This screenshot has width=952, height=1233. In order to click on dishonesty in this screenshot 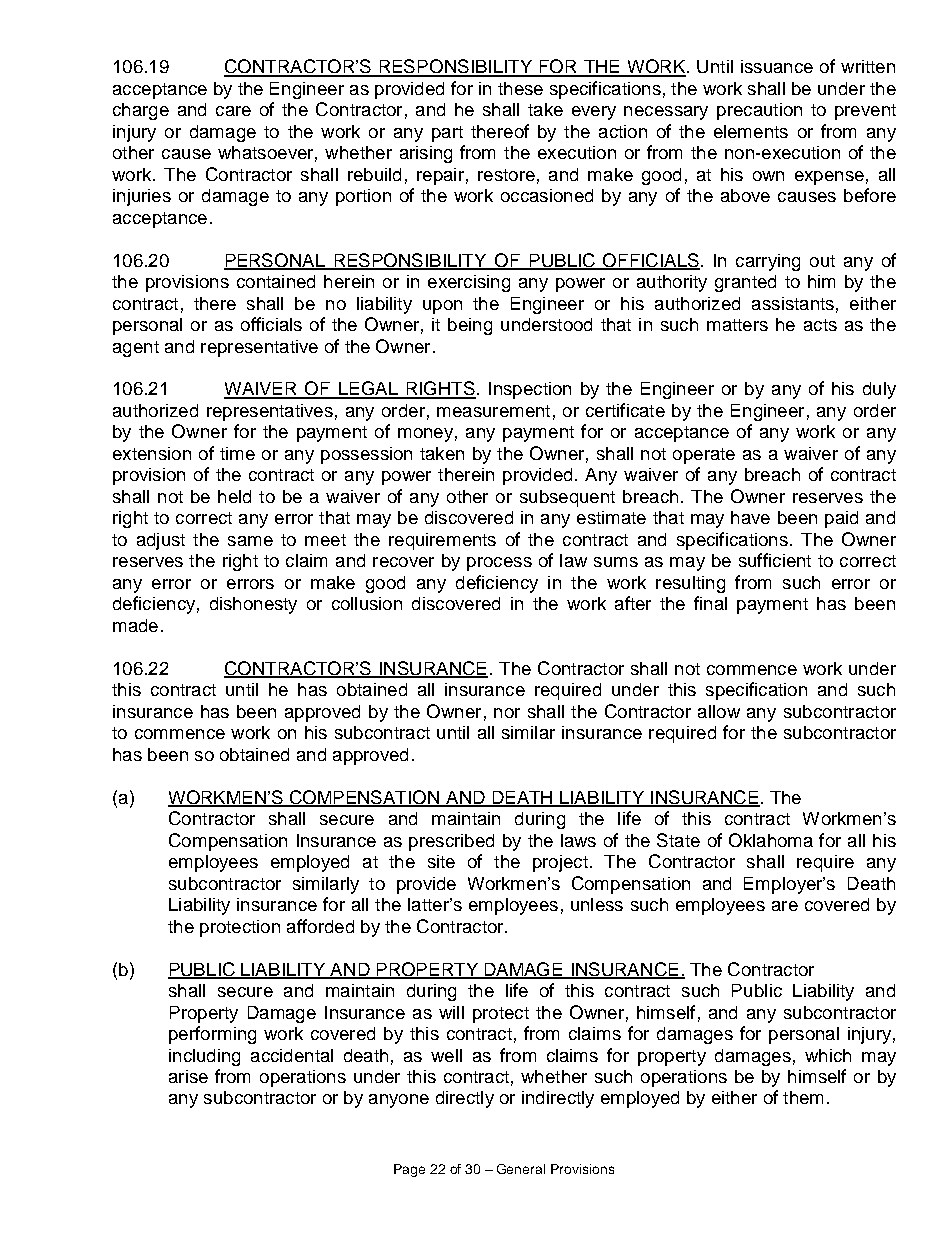, I will do `click(253, 605)`.
